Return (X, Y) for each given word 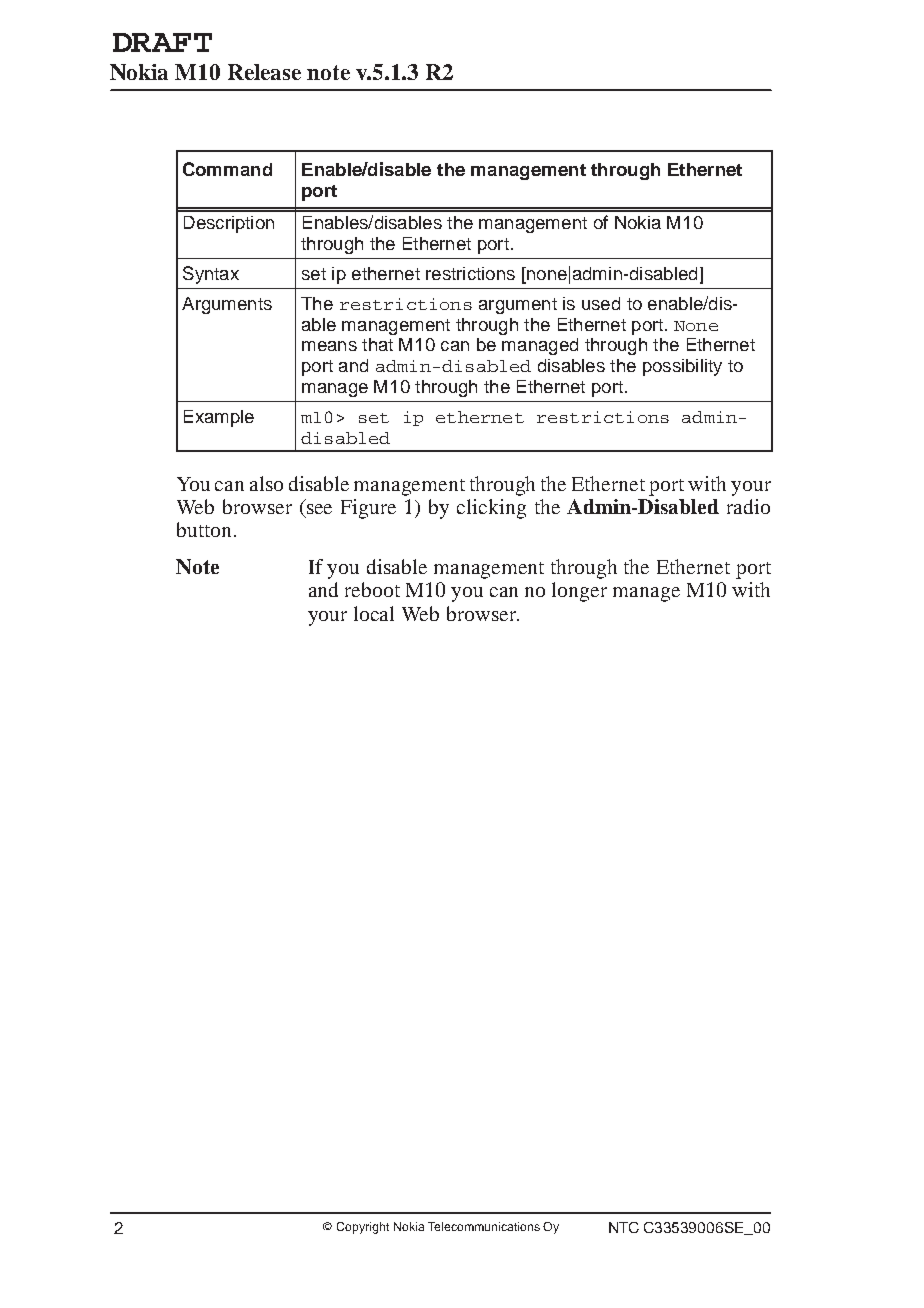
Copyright (363, 1228)
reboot (372, 589)
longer (579, 592)
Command (227, 169)
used (601, 303)
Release (264, 72)
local (374, 613)
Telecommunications (484, 1226)
